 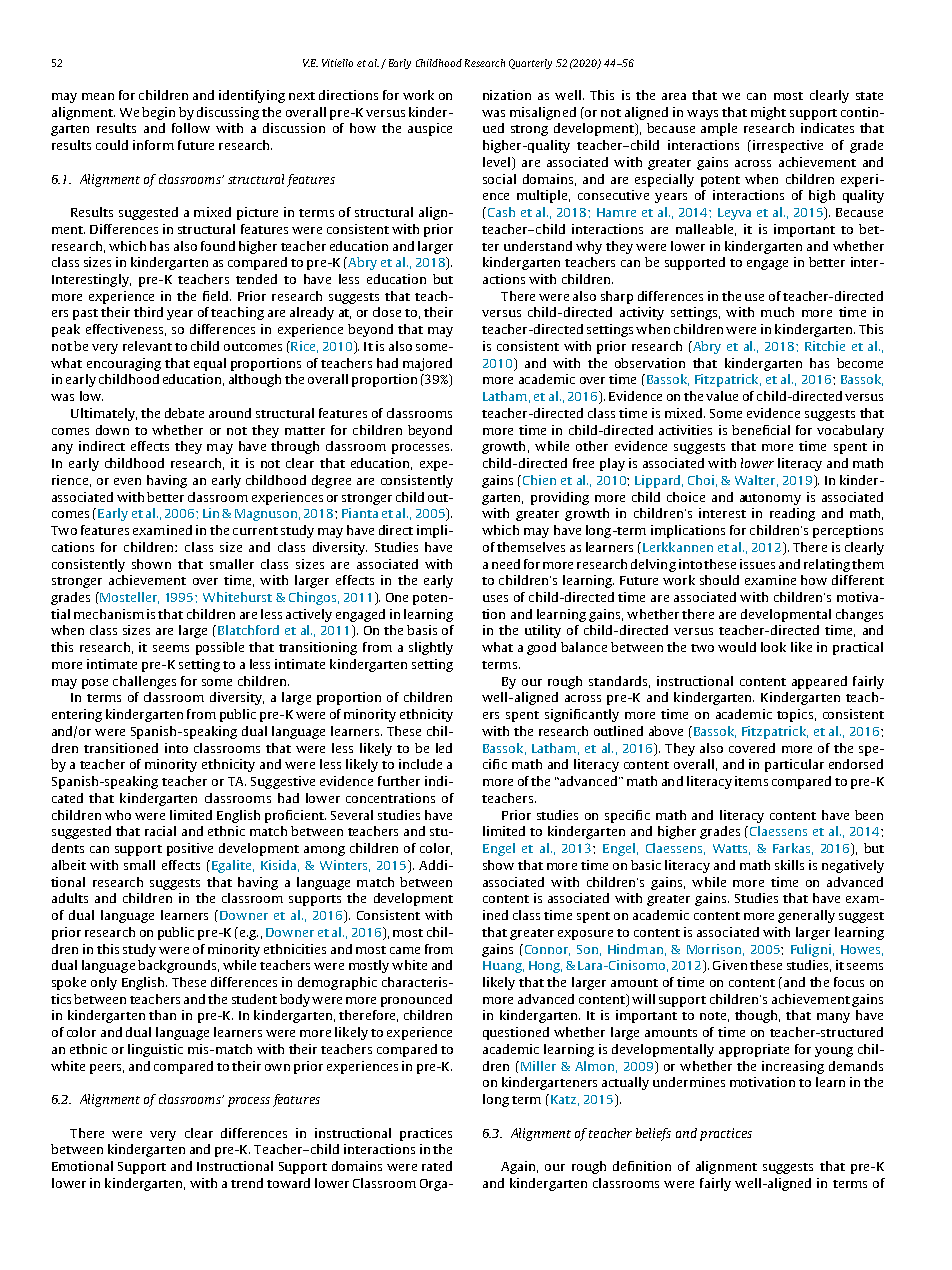 I want to click on rated, so click(x=437, y=1166).
